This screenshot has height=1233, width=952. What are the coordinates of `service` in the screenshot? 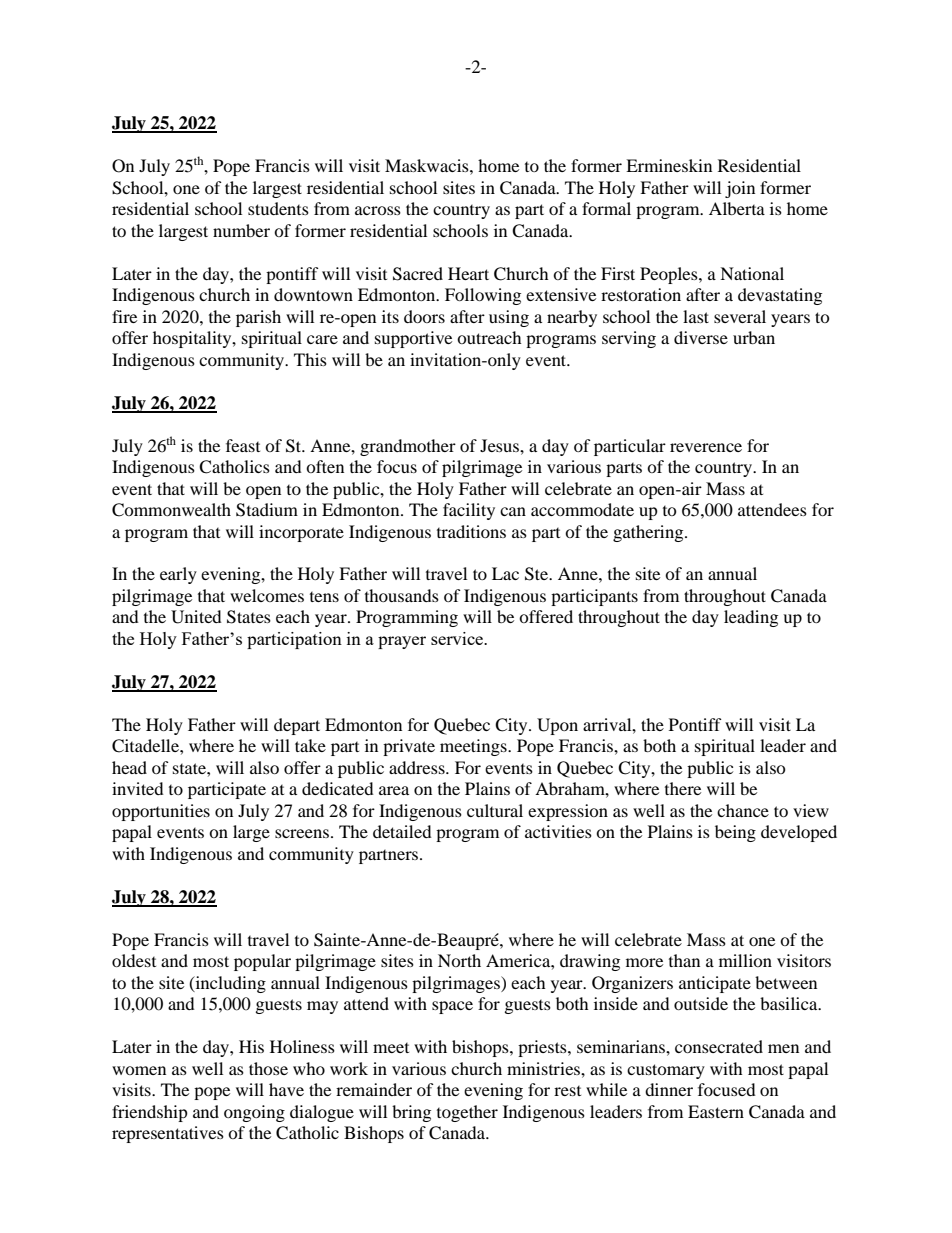 It's located at (458, 638).
